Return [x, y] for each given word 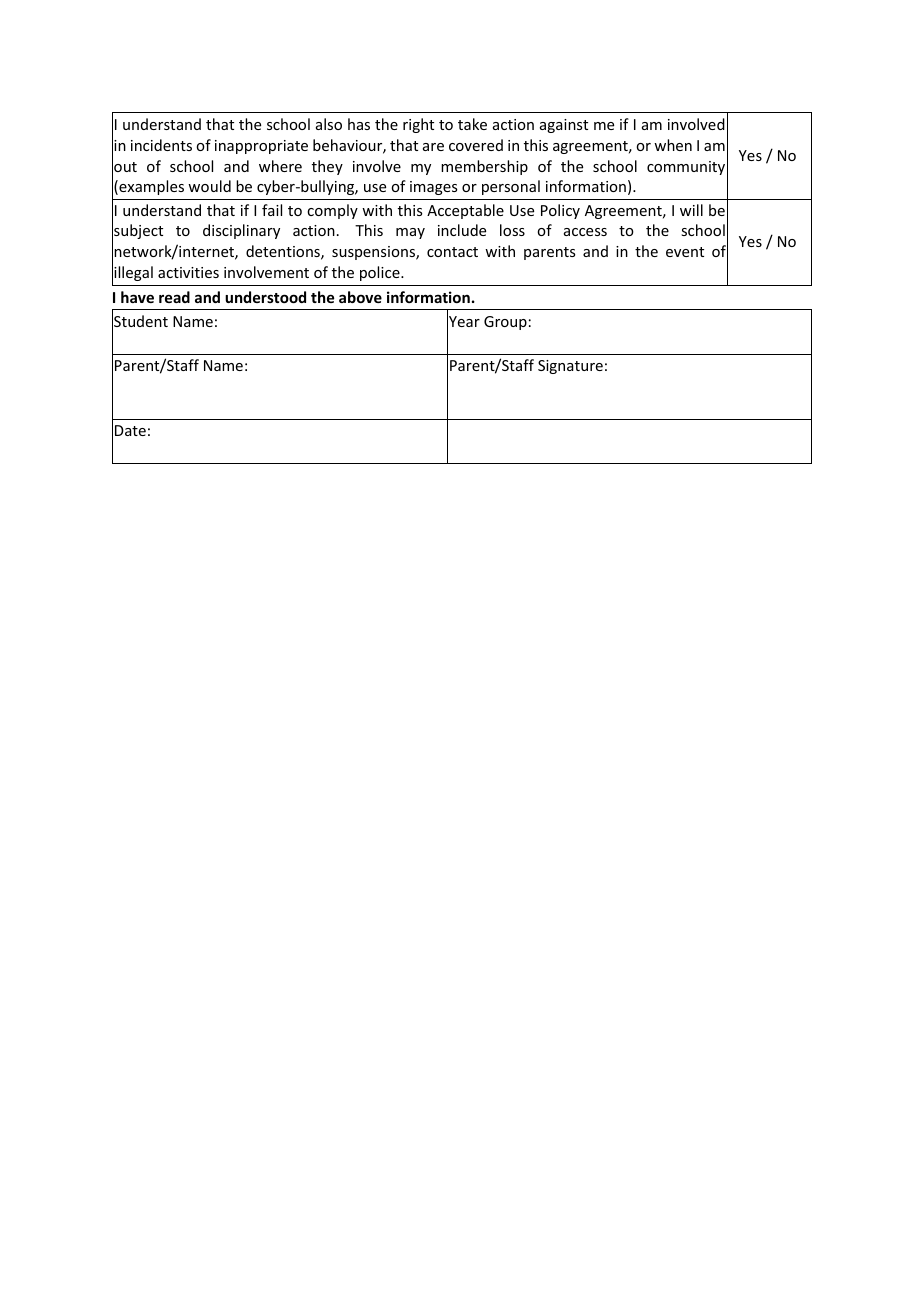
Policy [560, 211]
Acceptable [465, 211]
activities [188, 272]
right [418, 125]
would [209, 186]
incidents [161, 145]
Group [505, 323]
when [673, 145]
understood [265, 297]
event [685, 252]
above [360, 297]
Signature [570, 367]
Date [130, 430]
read [174, 297]
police [381, 273]
